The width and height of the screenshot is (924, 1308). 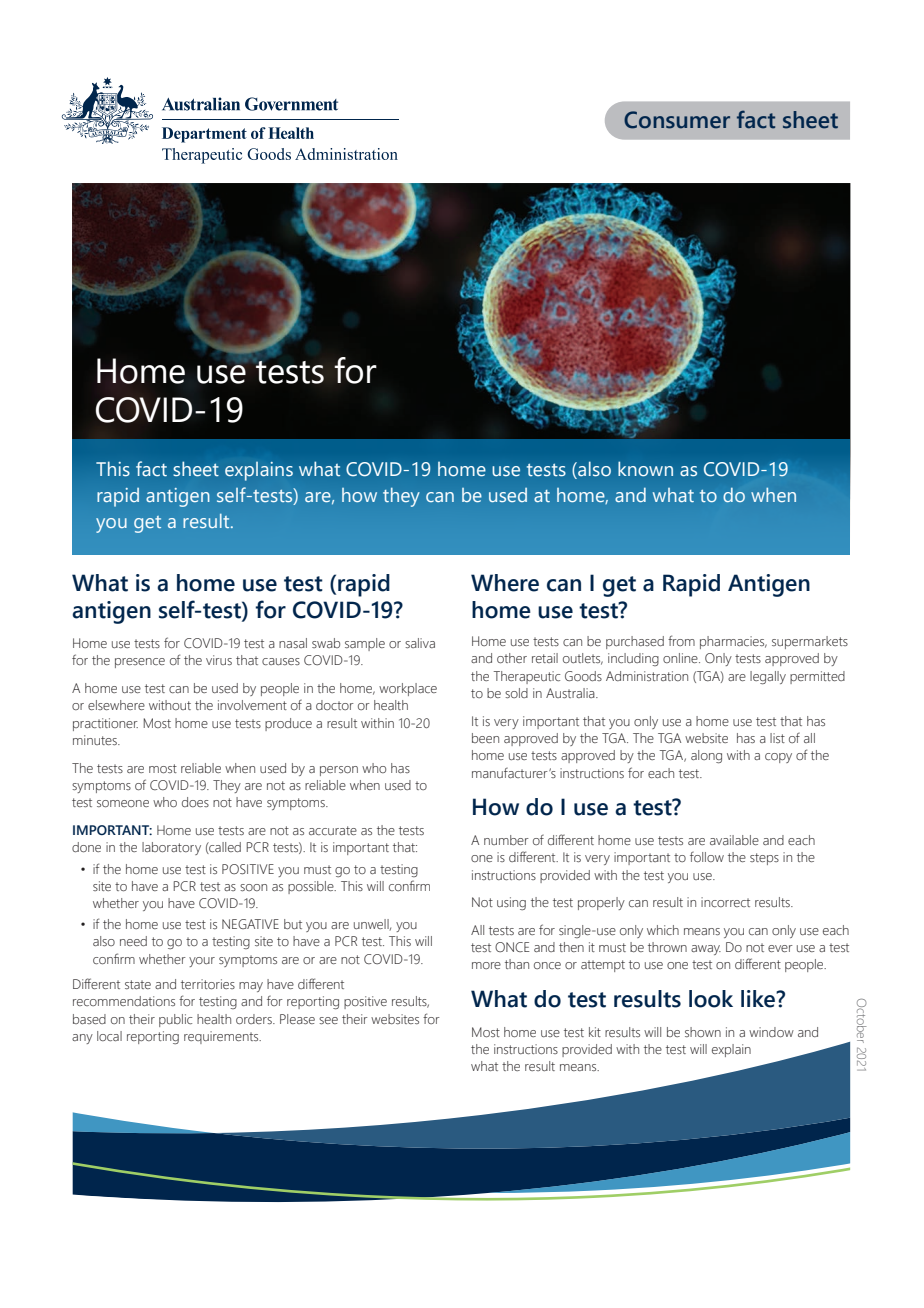 What do you see at coordinates (645, 469) in the screenshot?
I see `known` at bounding box center [645, 469].
